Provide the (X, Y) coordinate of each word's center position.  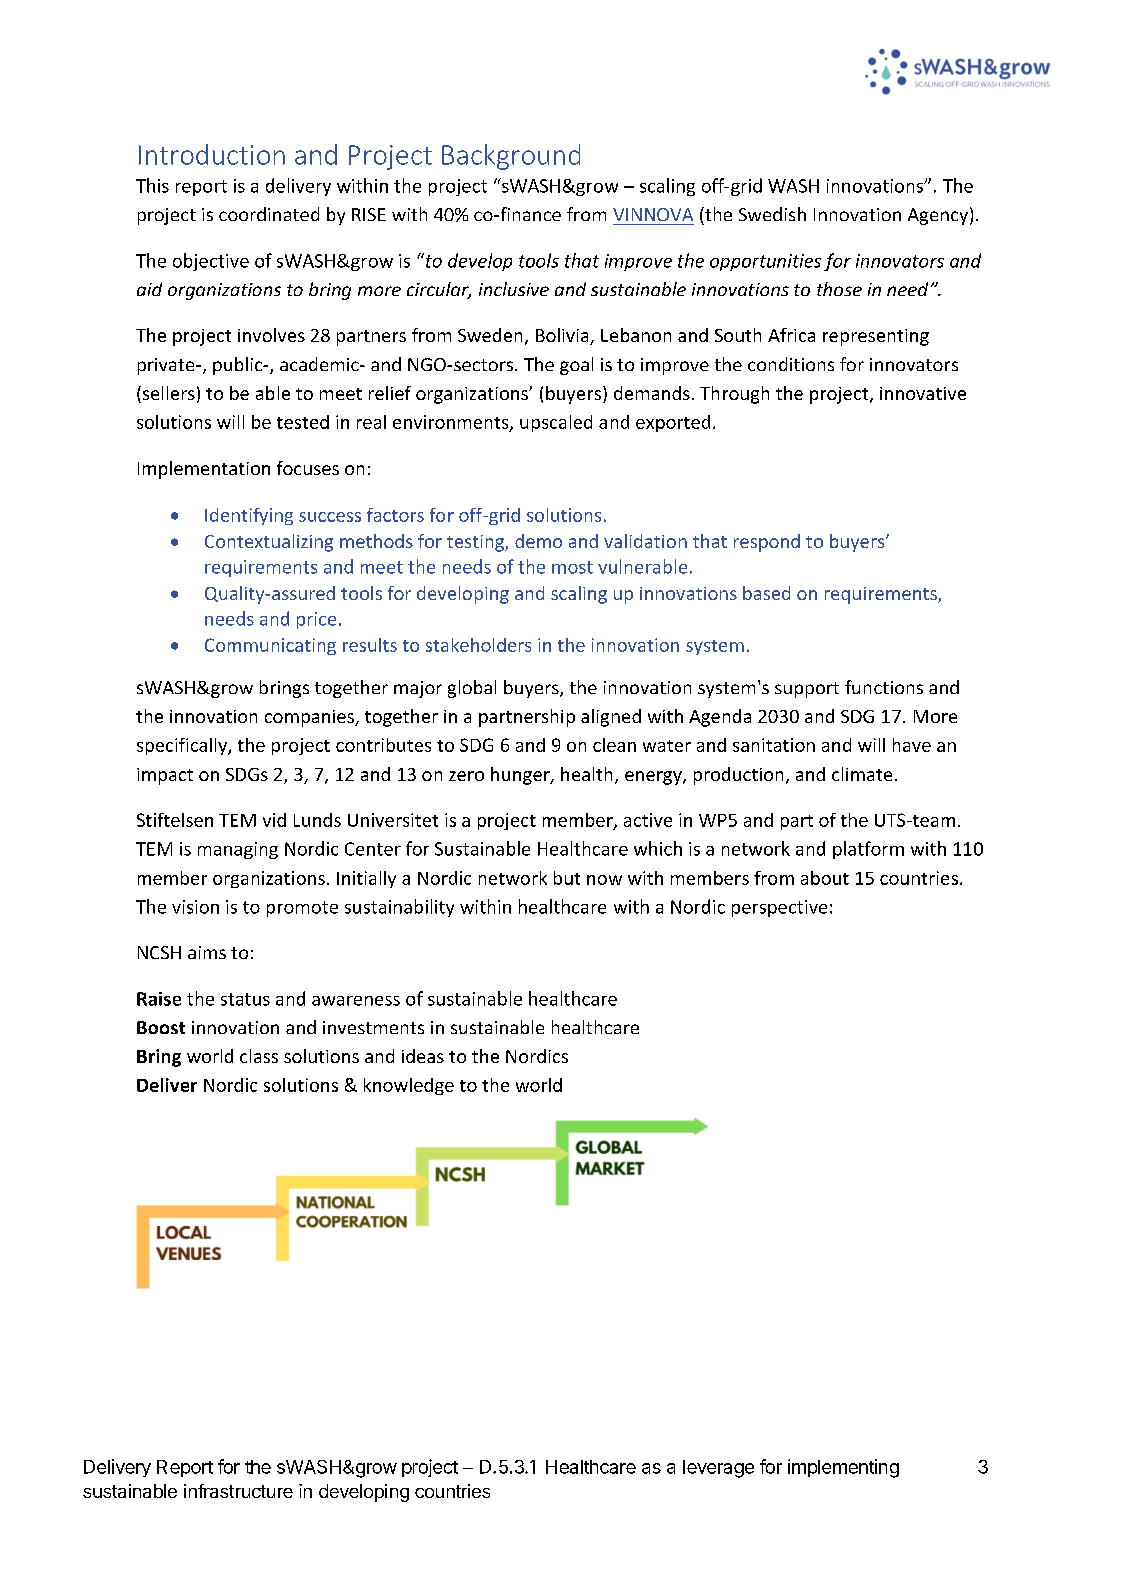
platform (868, 850)
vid (274, 820)
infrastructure (238, 1491)
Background (511, 157)
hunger (521, 776)
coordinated (269, 214)
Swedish (772, 214)
